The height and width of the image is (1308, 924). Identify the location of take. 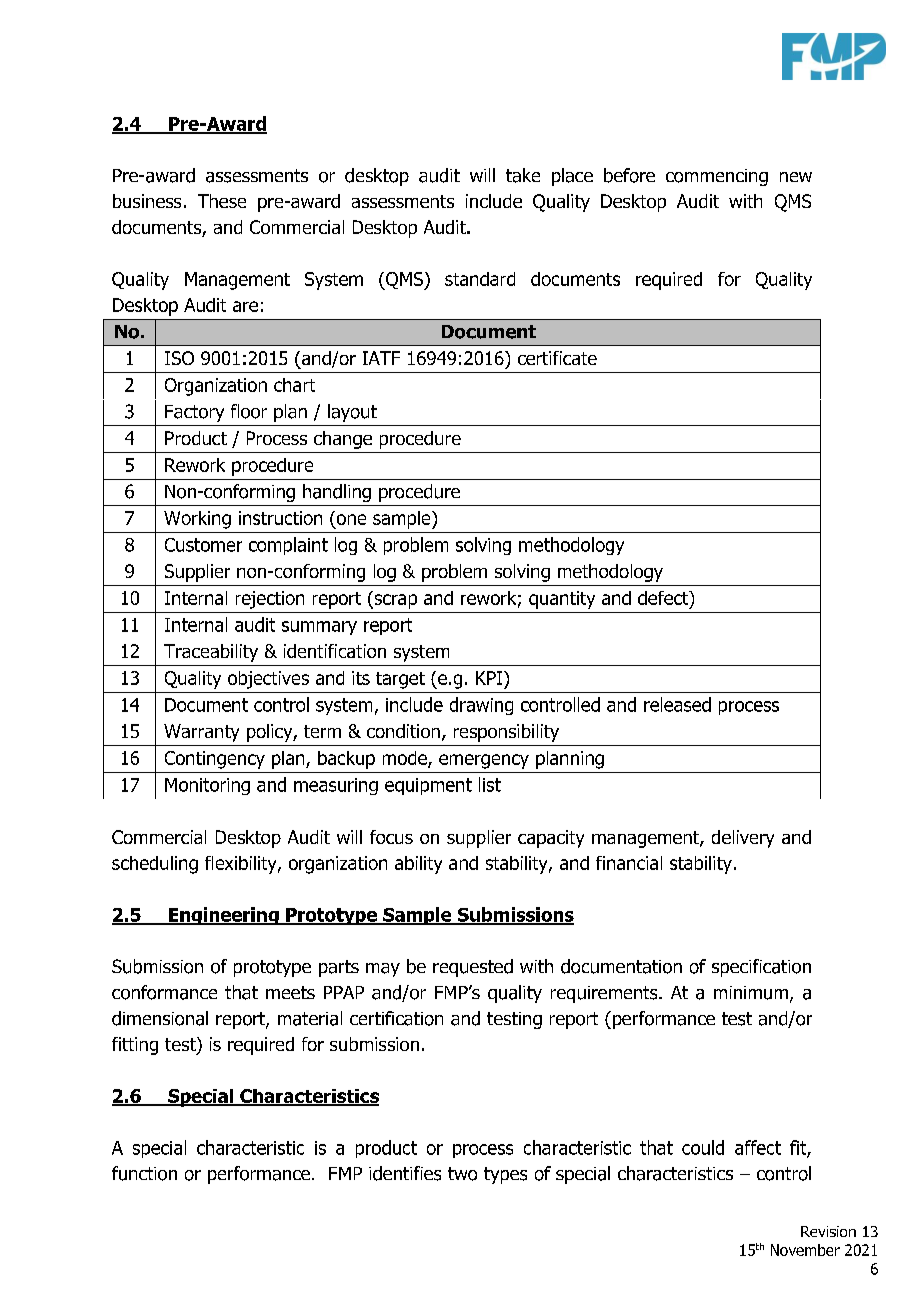
(523, 175).
